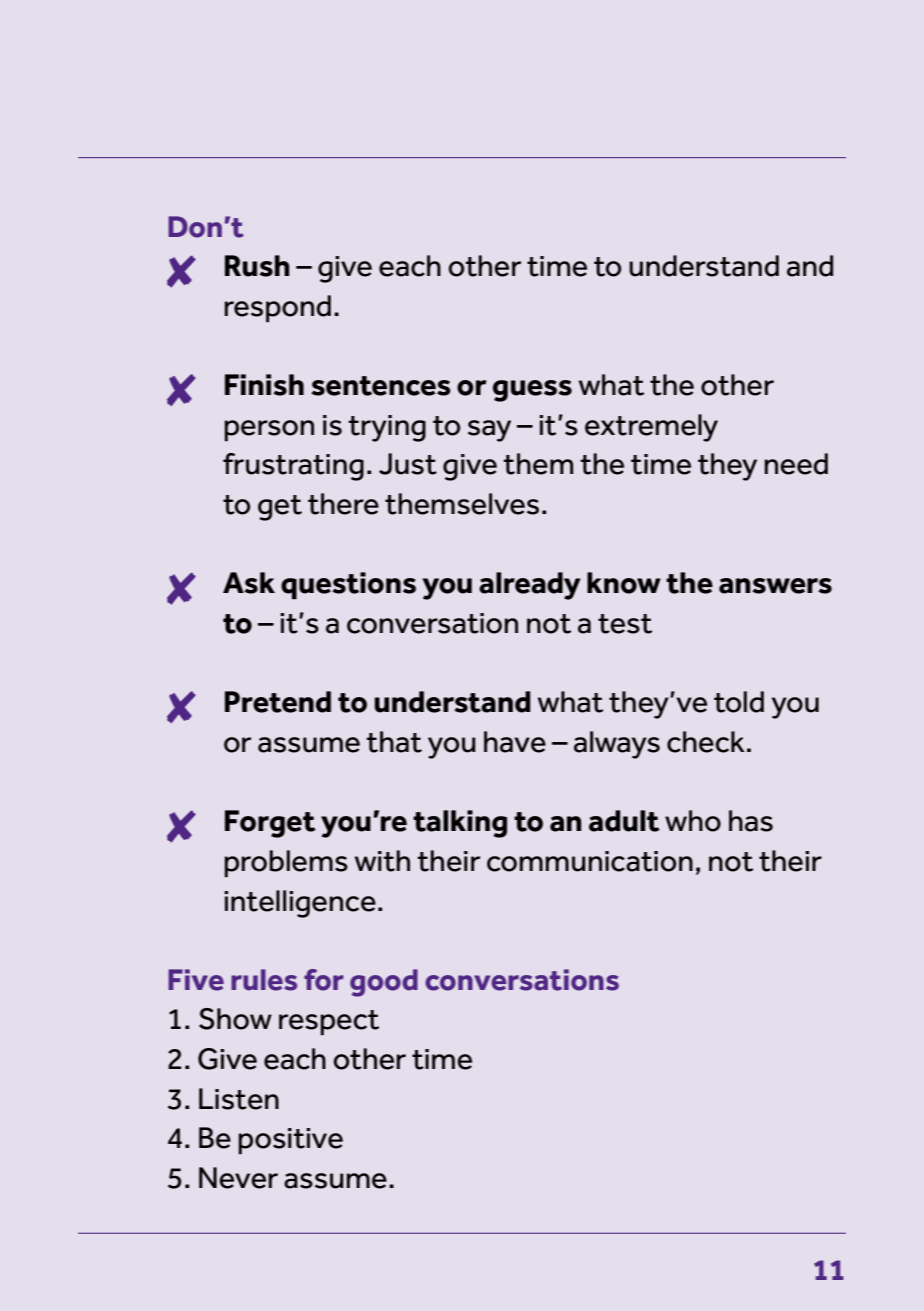  Describe the element at coordinates (264, 980) in the screenshot. I see `rules` at that location.
